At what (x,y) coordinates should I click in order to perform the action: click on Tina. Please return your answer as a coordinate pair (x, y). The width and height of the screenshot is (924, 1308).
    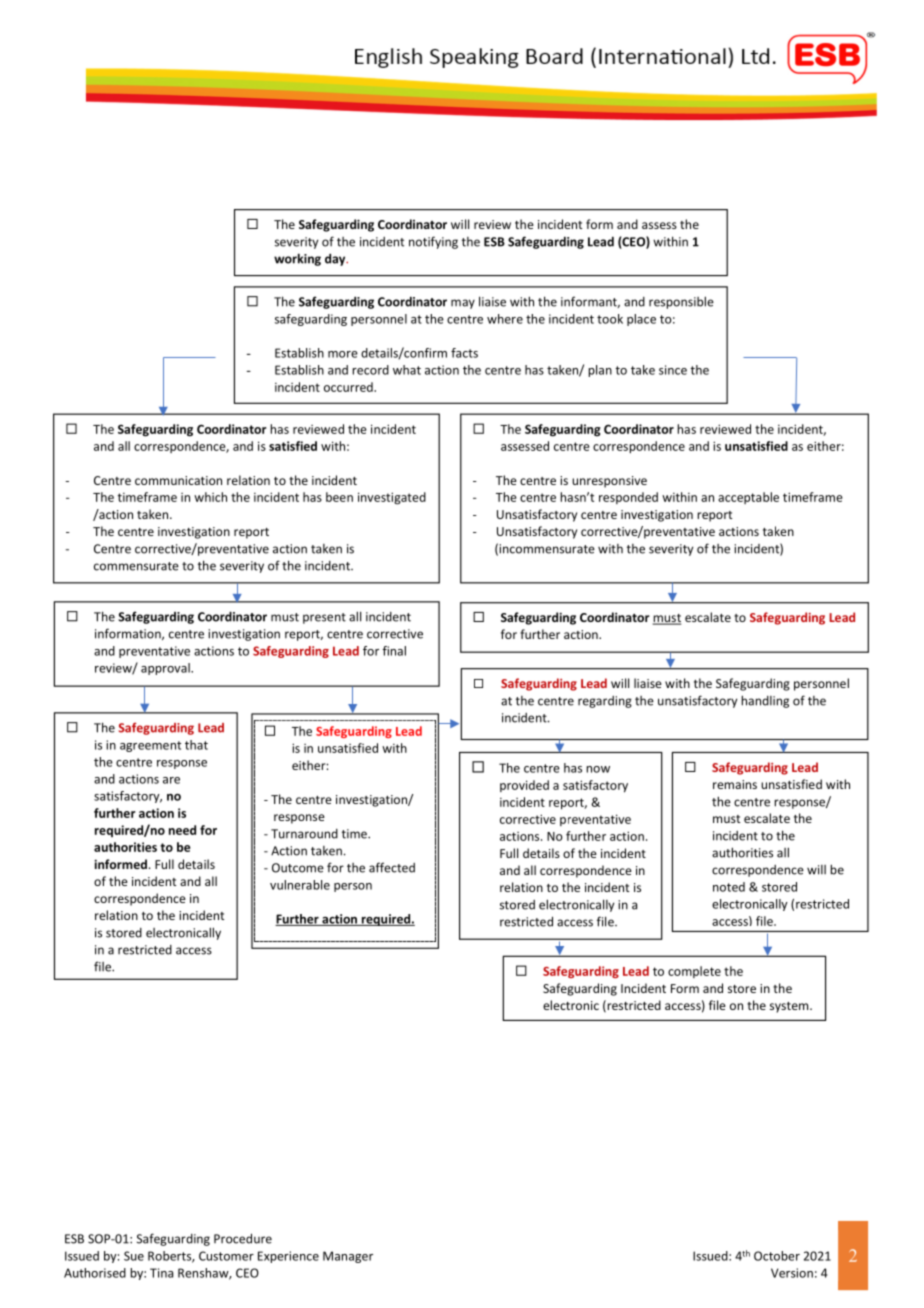
    Looking at the image, I should click on (161, 1273).
